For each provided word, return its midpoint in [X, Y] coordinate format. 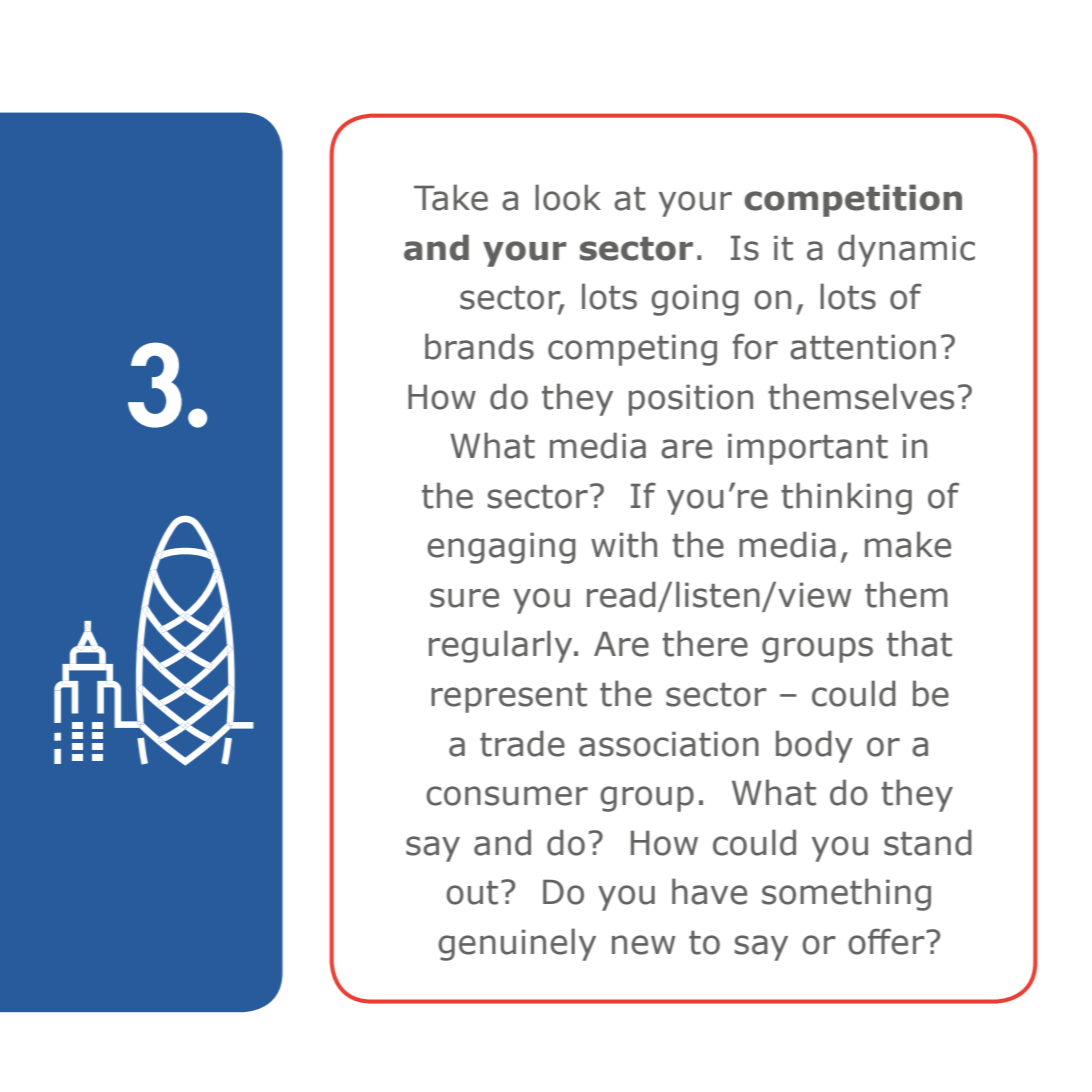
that [919, 643]
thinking [846, 498]
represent [509, 698]
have [709, 891]
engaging [501, 548]
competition [853, 200]
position [691, 400]
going [695, 300]
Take [451, 197]
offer [887, 941]
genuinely [517, 944]
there [705, 643]
